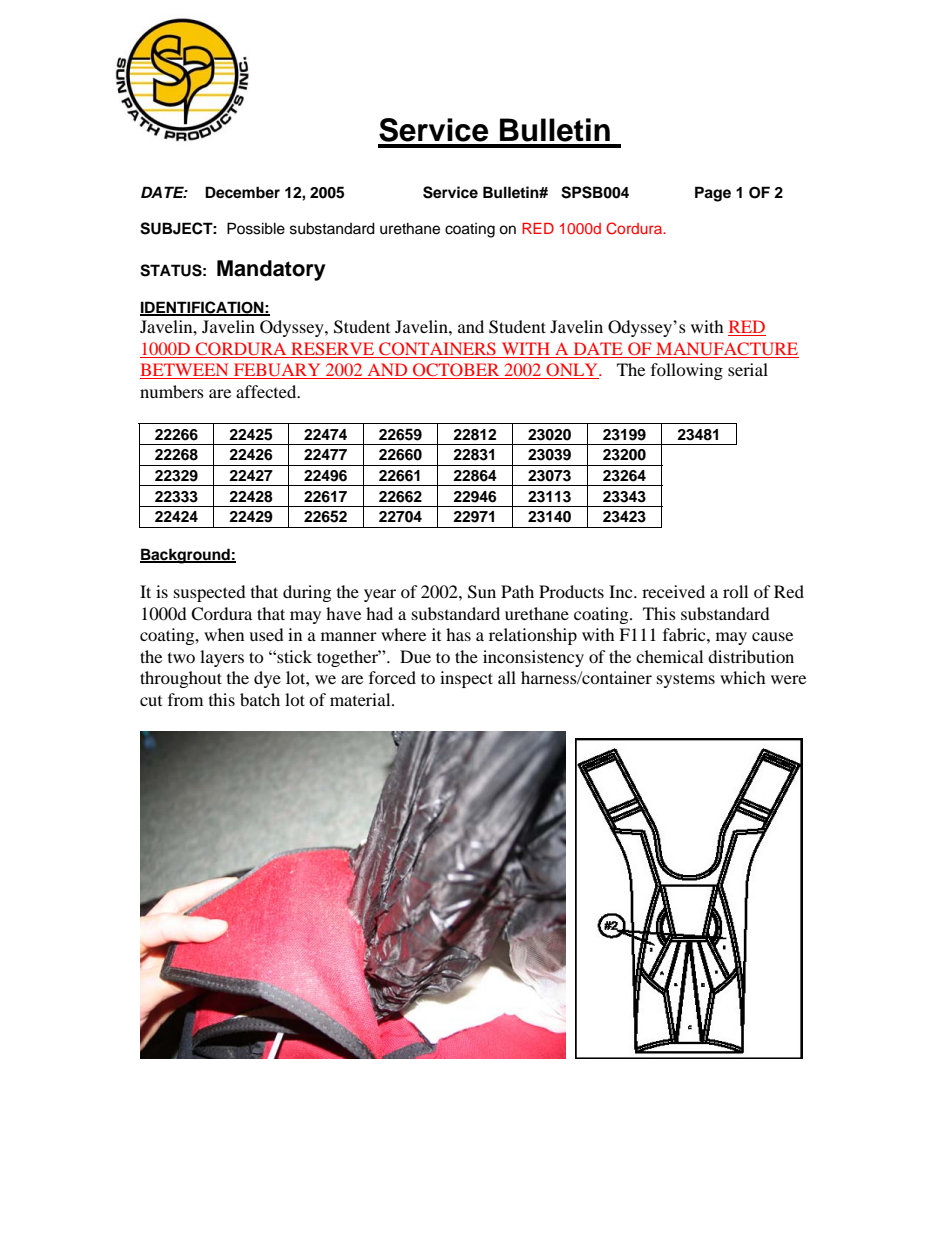 The width and height of the image is (952, 1233). I want to click on dye, so click(267, 679).
